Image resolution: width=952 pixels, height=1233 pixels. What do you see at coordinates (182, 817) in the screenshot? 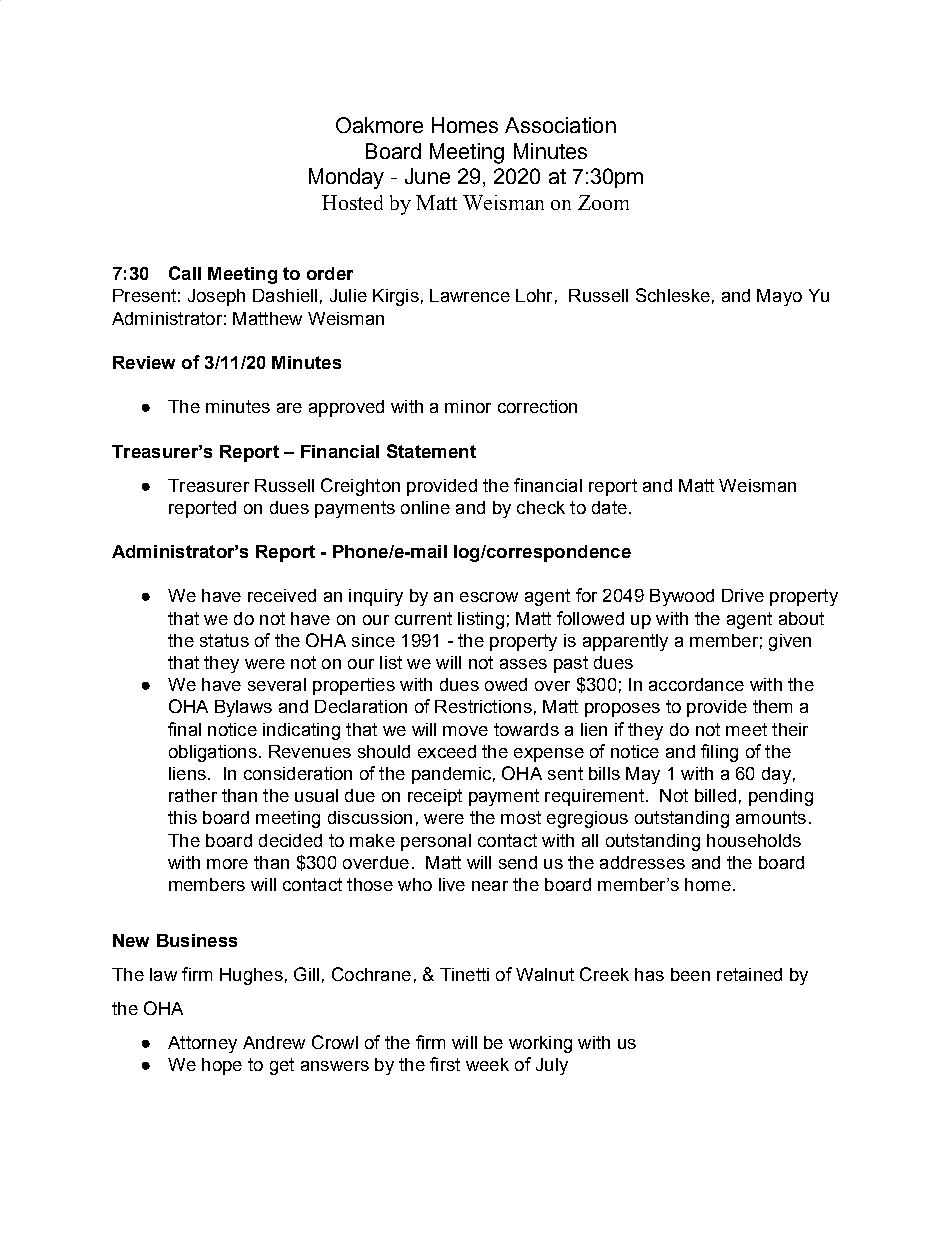
I see `this` at bounding box center [182, 817].
